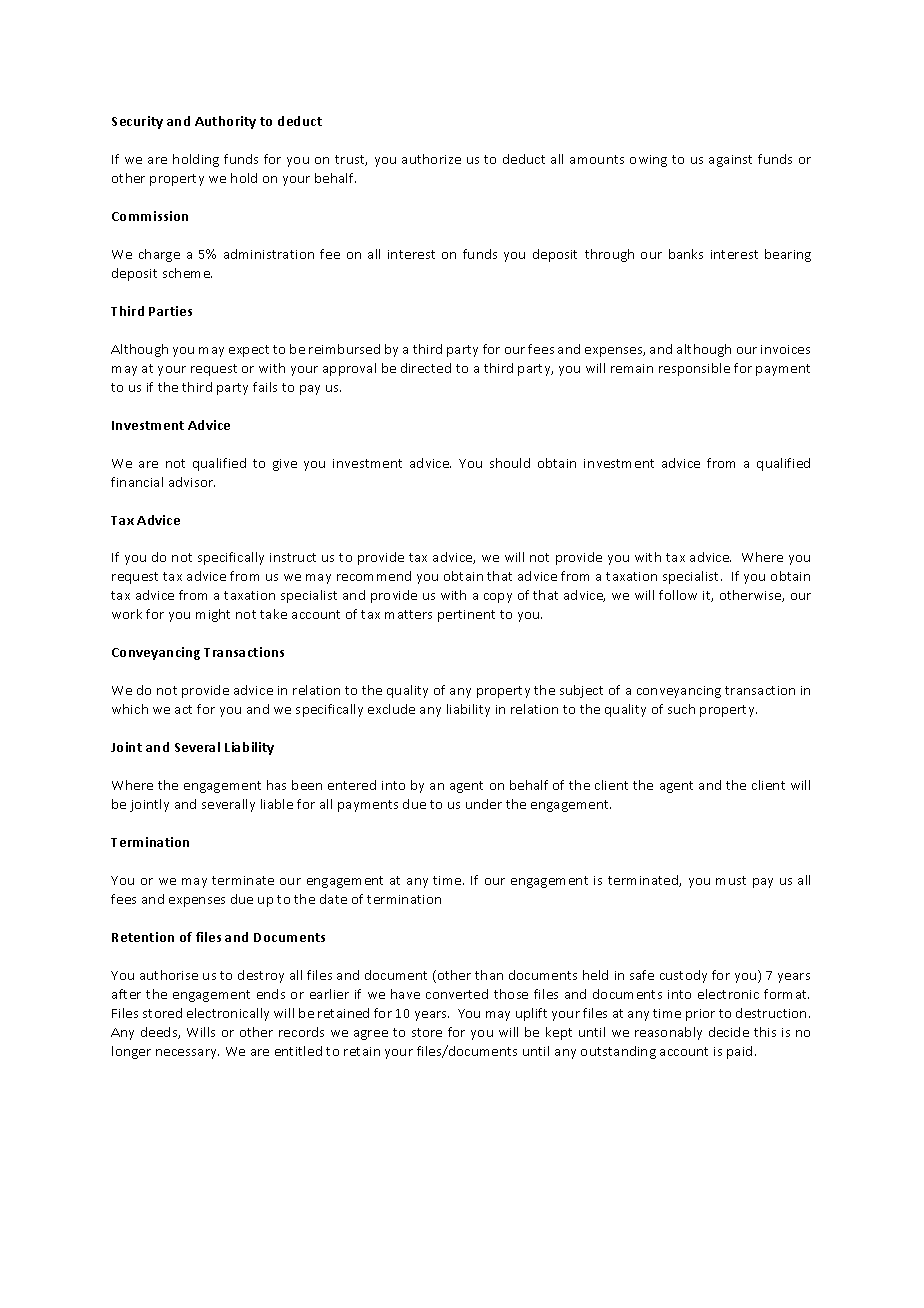  I want to click on necessary, so click(187, 1054).
